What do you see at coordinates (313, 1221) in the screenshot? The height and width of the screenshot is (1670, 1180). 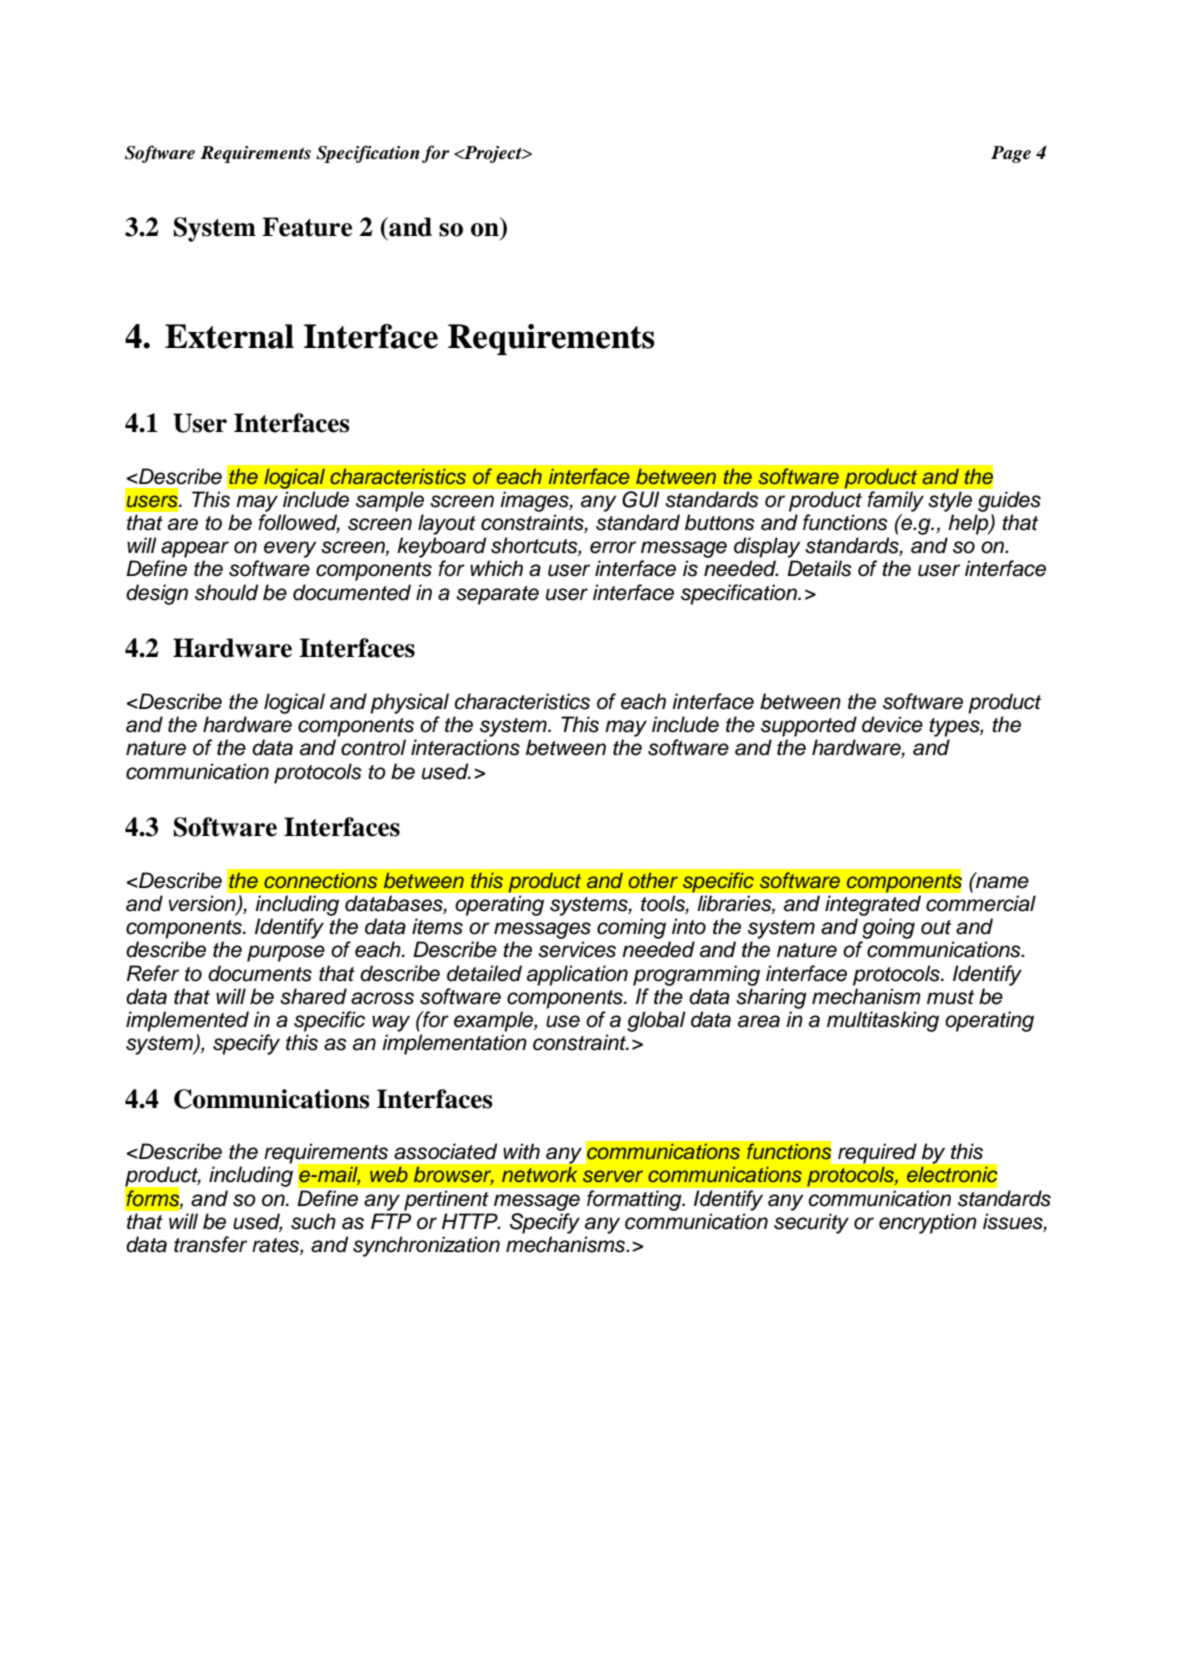 I see `such` at bounding box center [313, 1221].
